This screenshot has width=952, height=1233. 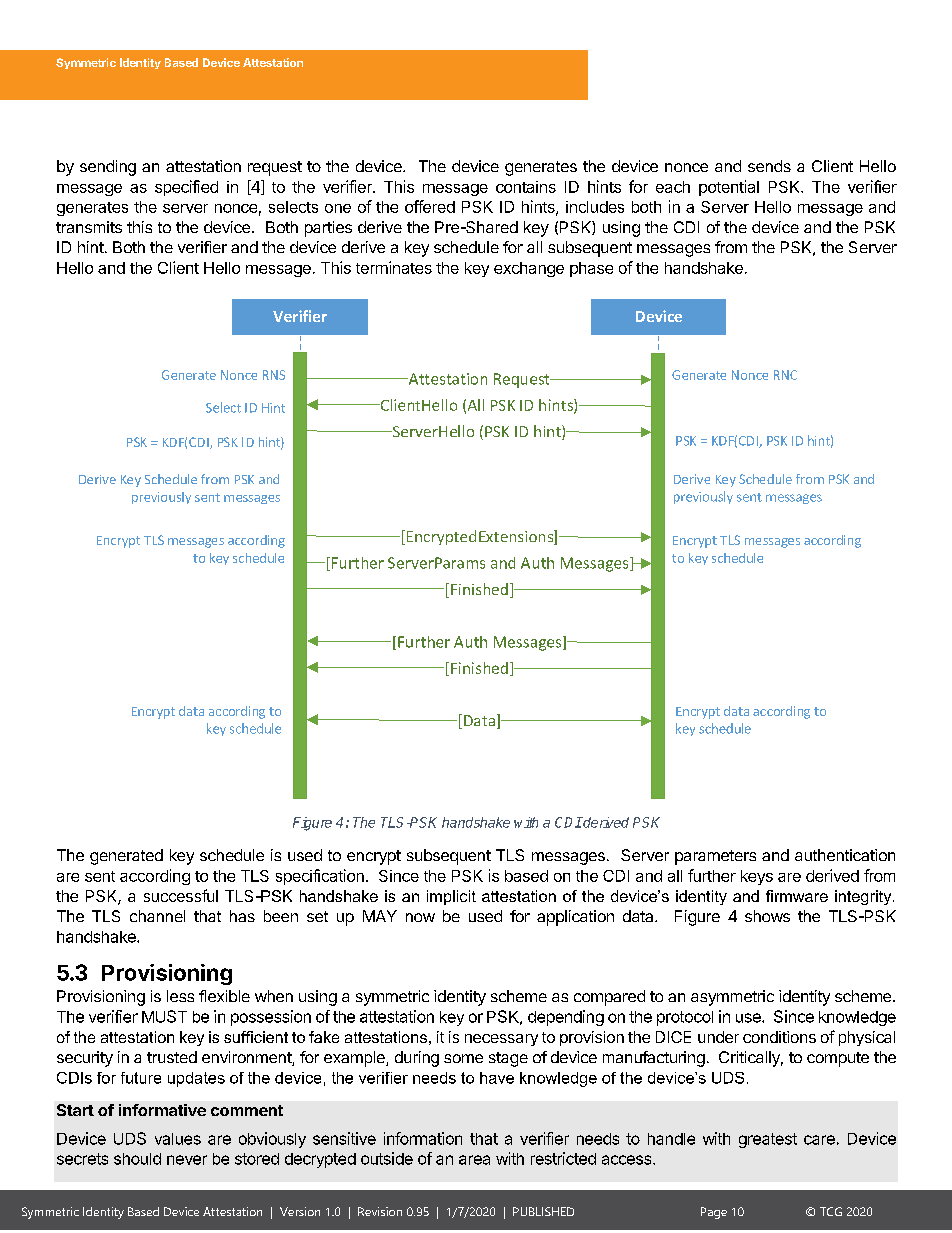 I want to click on never, so click(x=187, y=1160).
